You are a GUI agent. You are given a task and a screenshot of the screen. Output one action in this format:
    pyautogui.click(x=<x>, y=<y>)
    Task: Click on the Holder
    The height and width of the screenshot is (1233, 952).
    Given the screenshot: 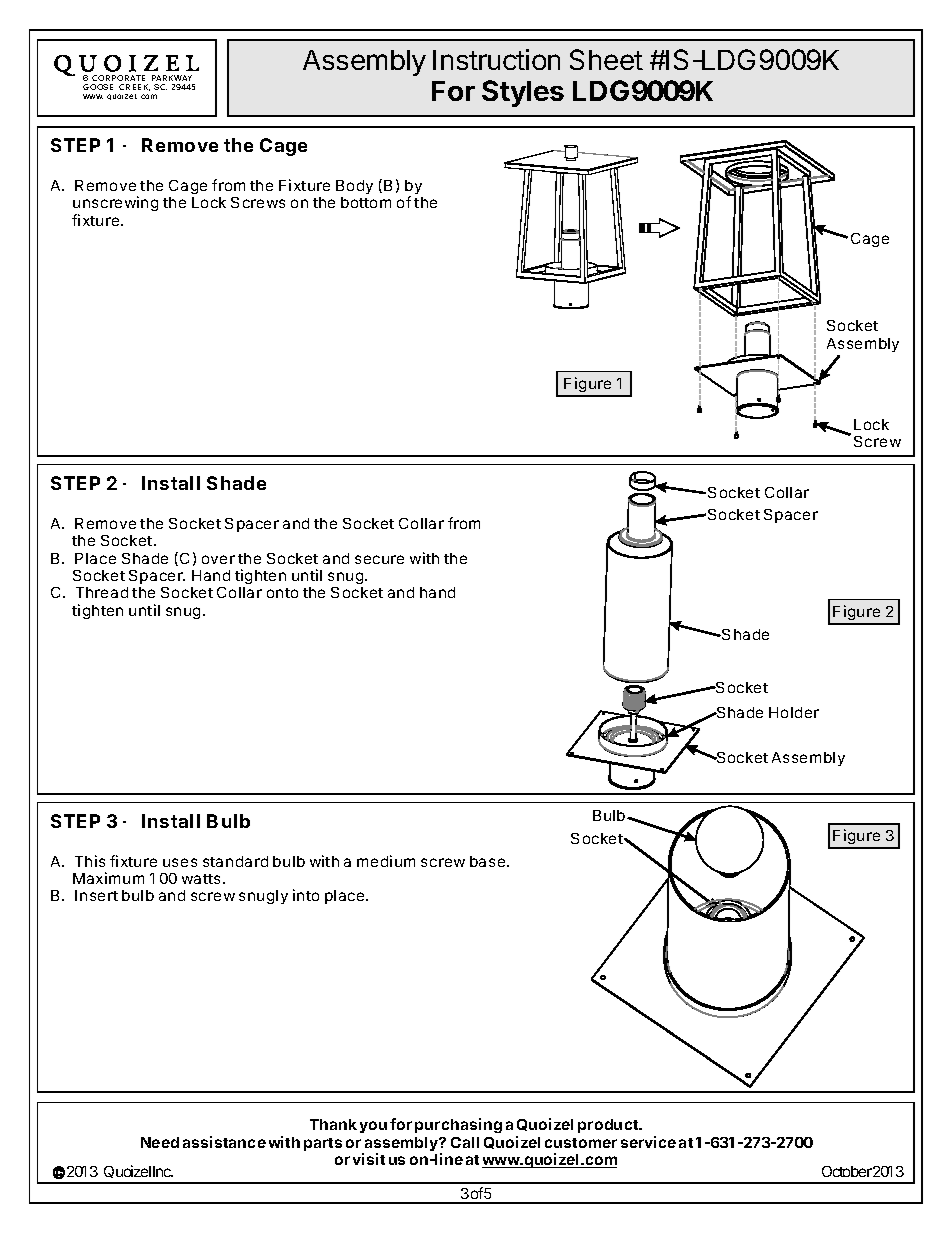 What is the action you would take?
    pyautogui.click(x=794, y=712)
